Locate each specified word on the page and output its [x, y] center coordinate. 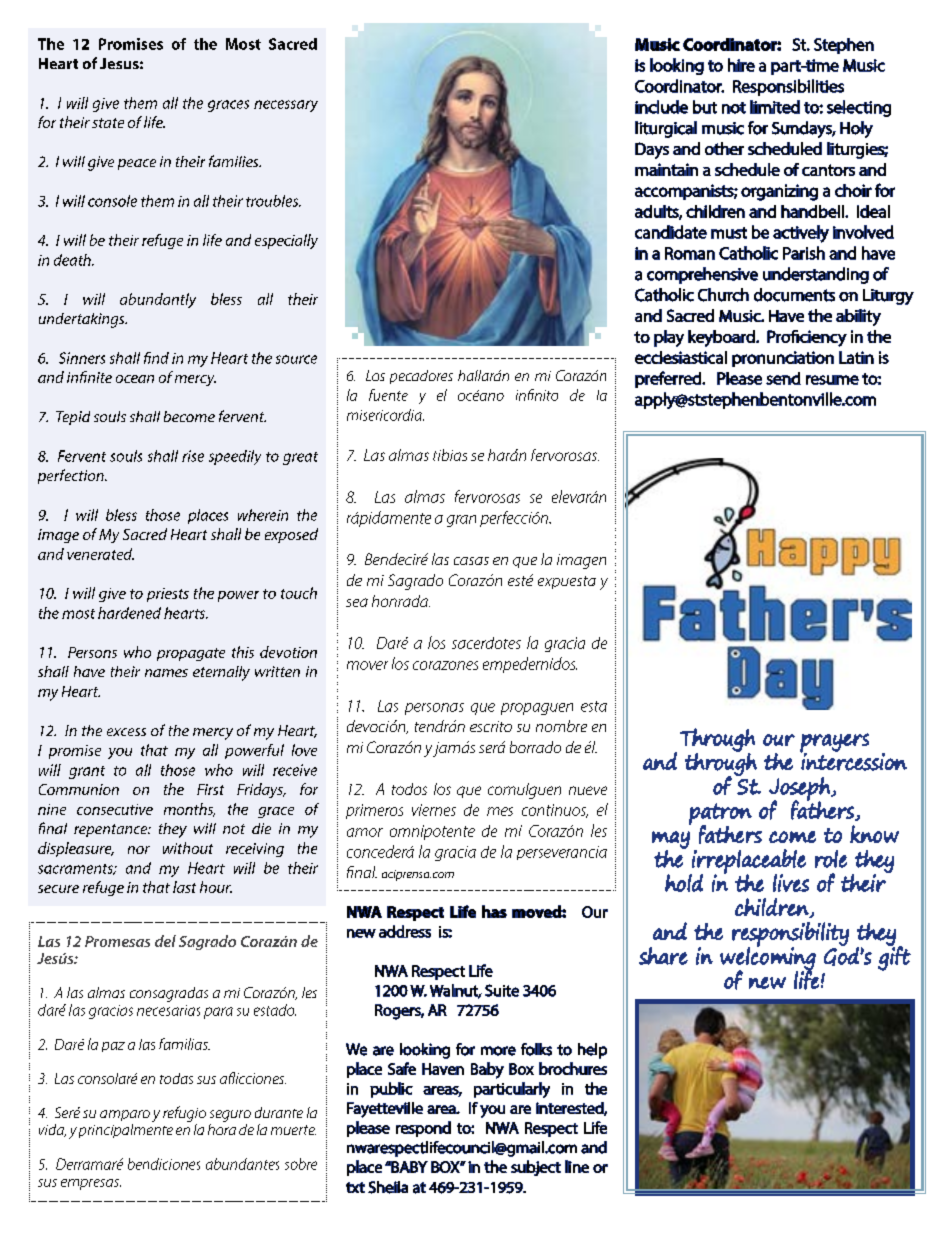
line [577, 1166]
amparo [125, 1115]
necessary [286, 106]
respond [423, 1129]
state [108, 123]
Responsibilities [788, 87]
